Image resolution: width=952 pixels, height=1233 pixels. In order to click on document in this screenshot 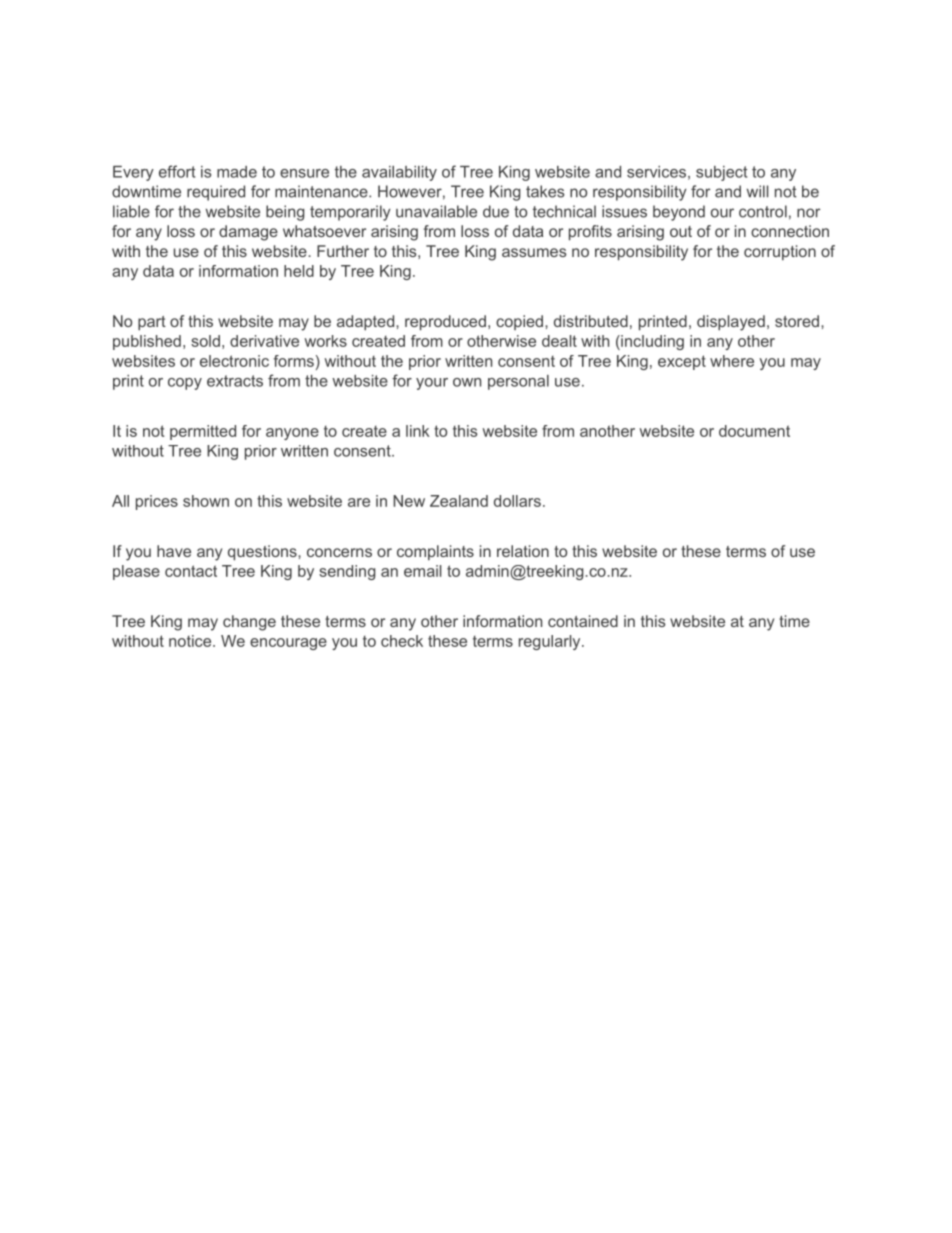, I will do `click(754, 431)`.
